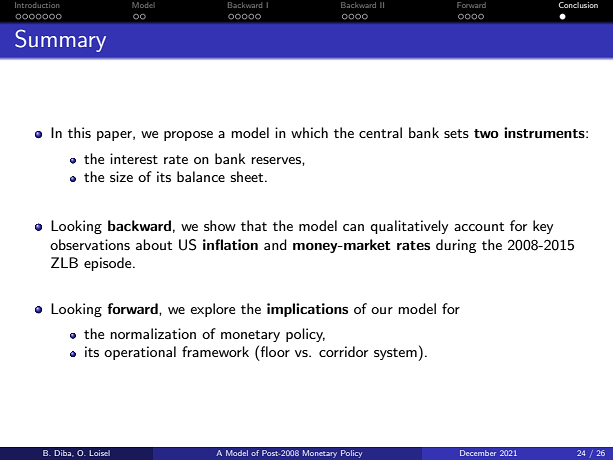 This screenshot has width=613, height=460. I want to click on key, so click(543, 227).
